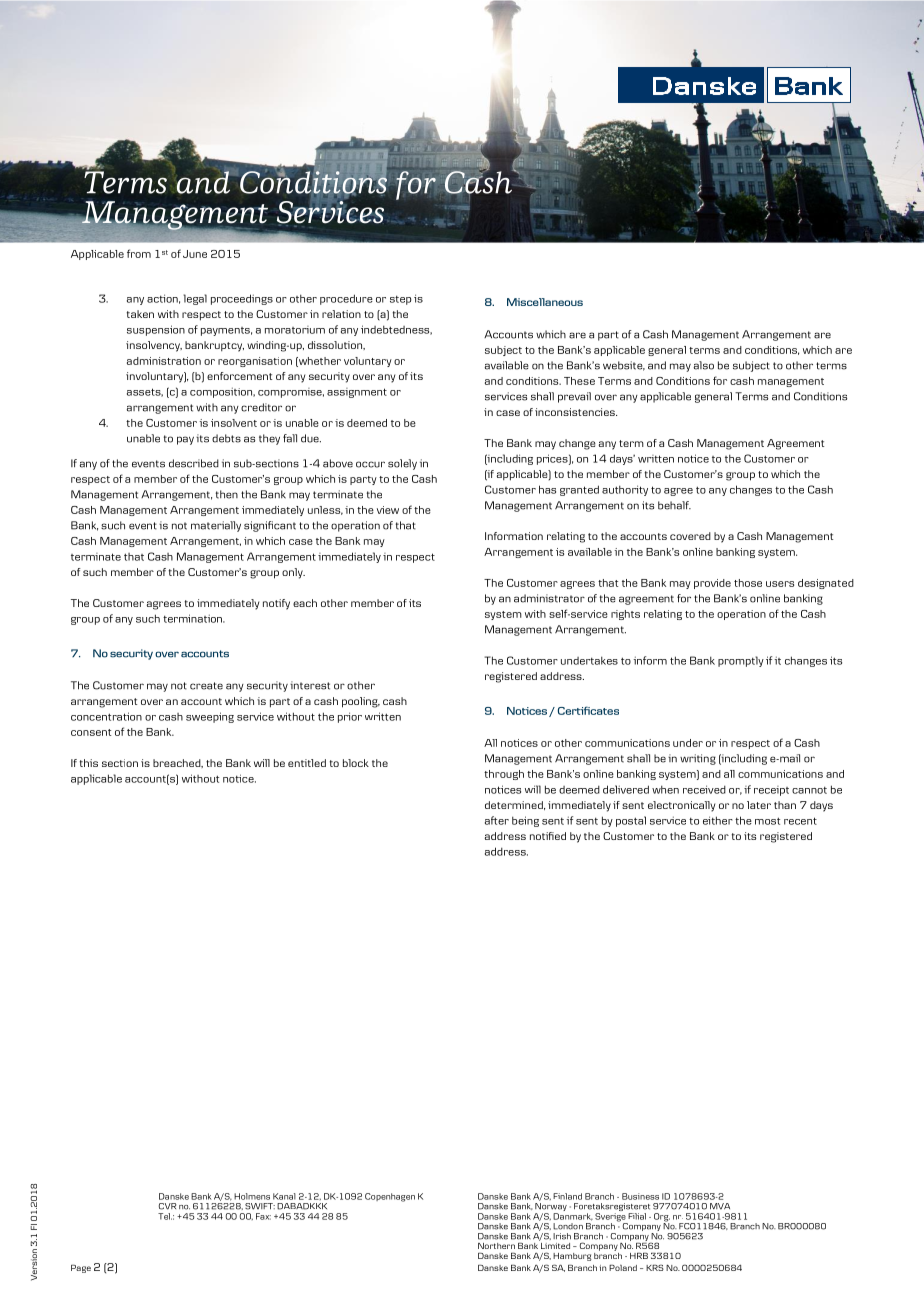 Image resolution: width=924 pixels, height=1308 pixels. Describe the element at coordinates (390, 1197) in the screenshot. I see `Copenhagen` at that location.
